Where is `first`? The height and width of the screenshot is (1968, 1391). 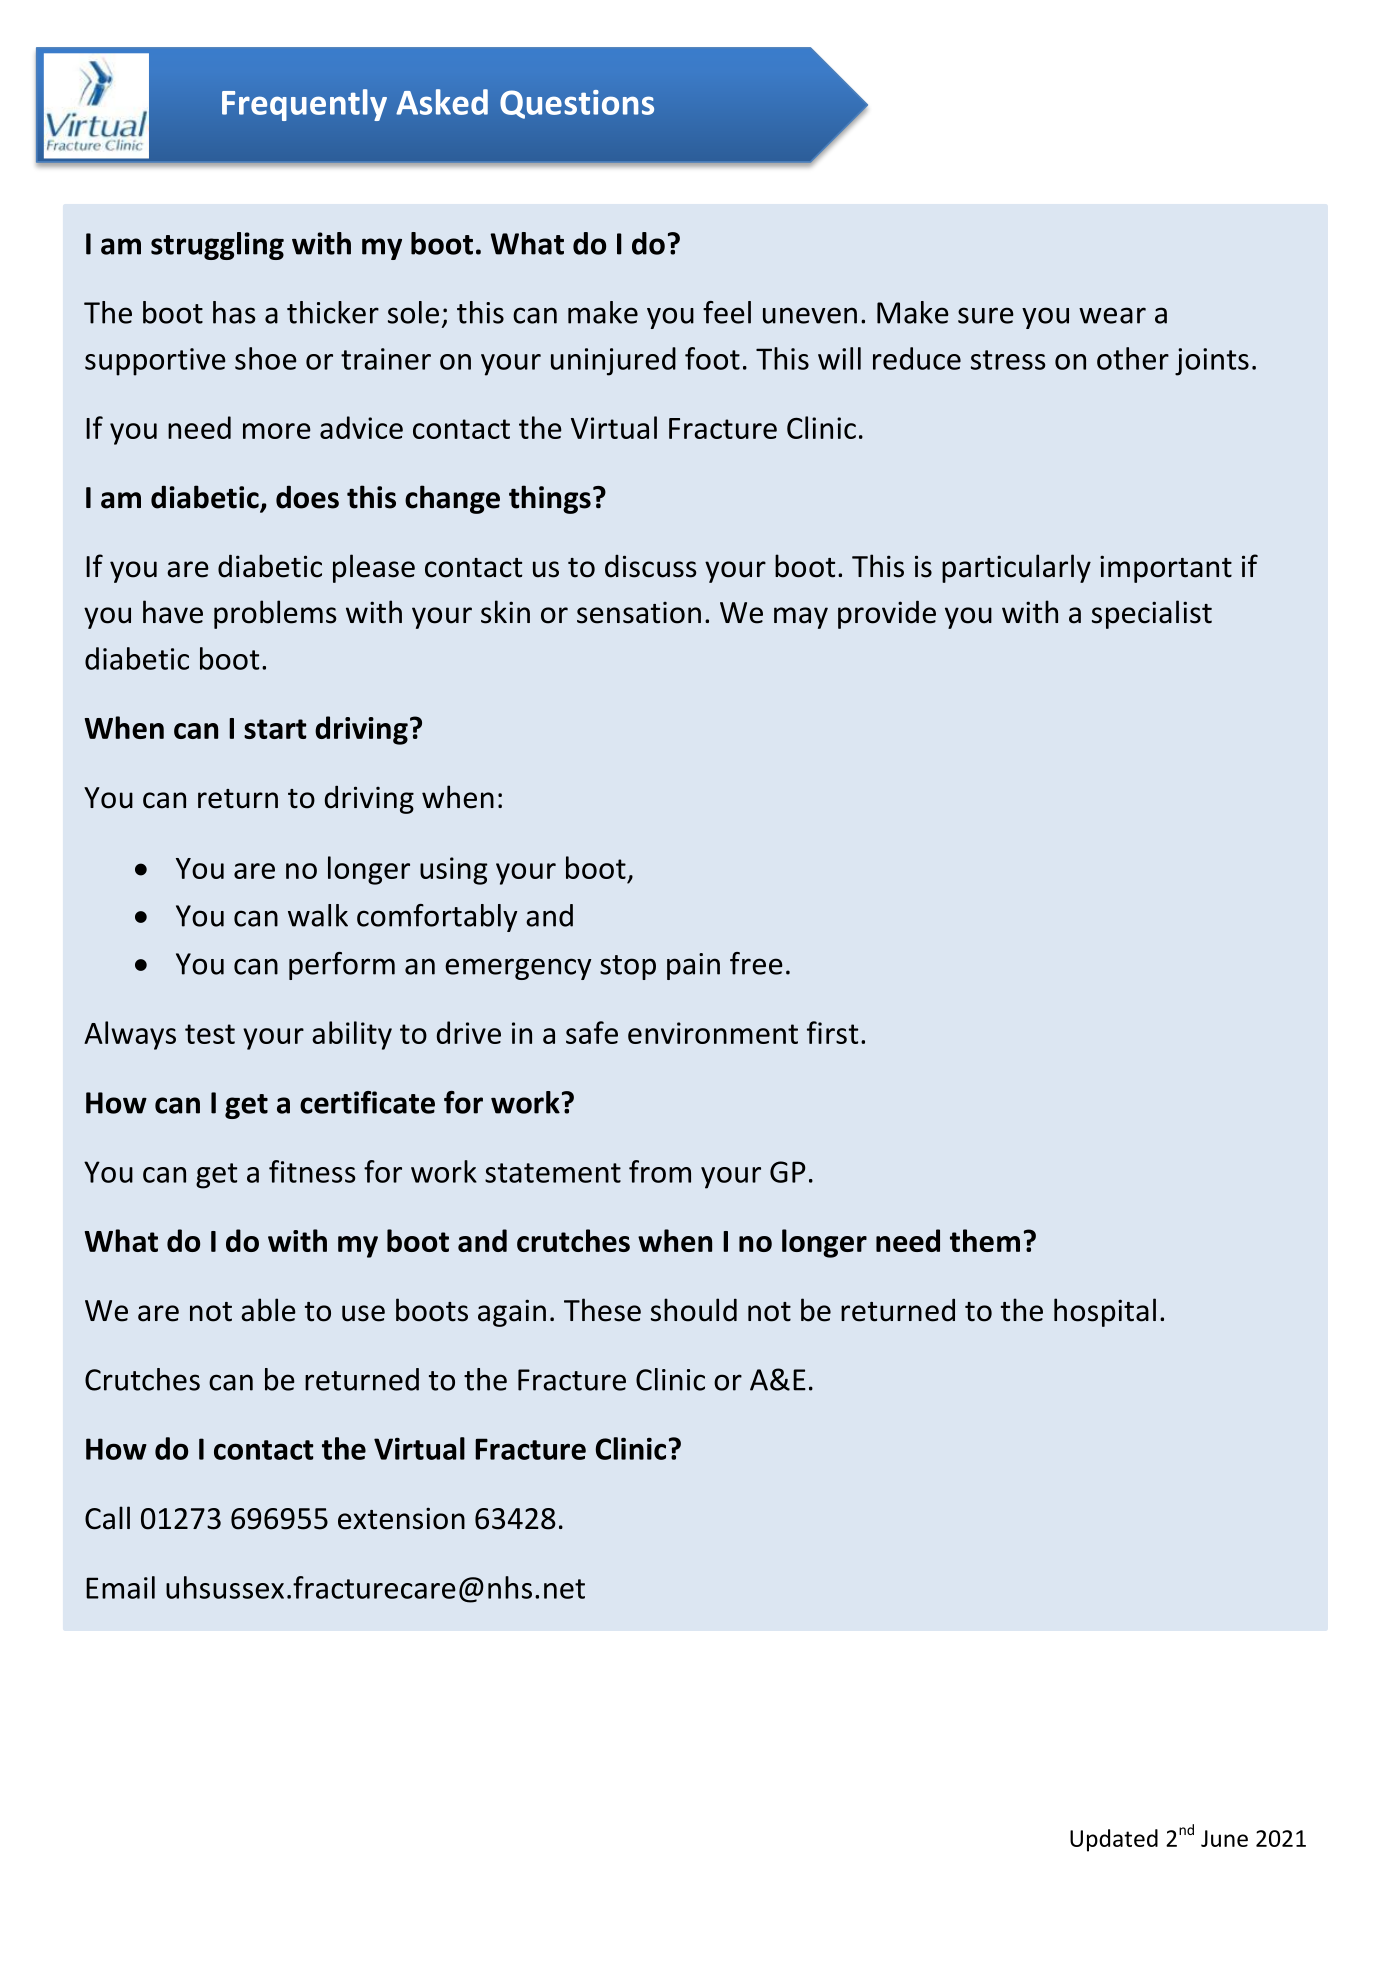
first is located at coordinates (832, 1032).
